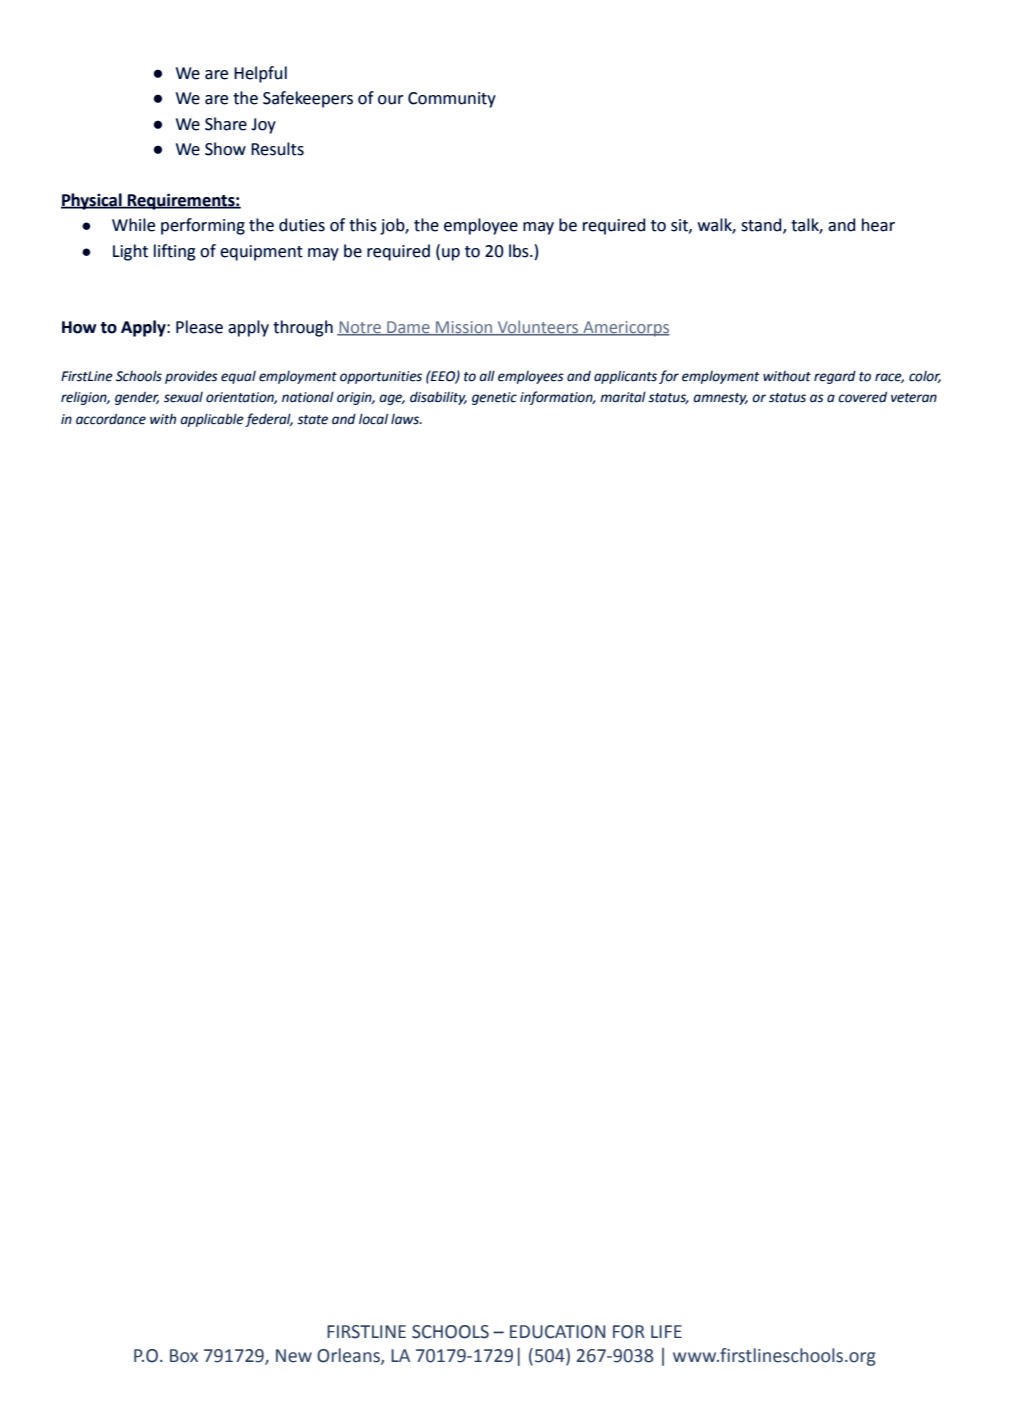 The height and width of the document is (1427, 1010). I want to click on EDUCATION, so click(557, 1332).
